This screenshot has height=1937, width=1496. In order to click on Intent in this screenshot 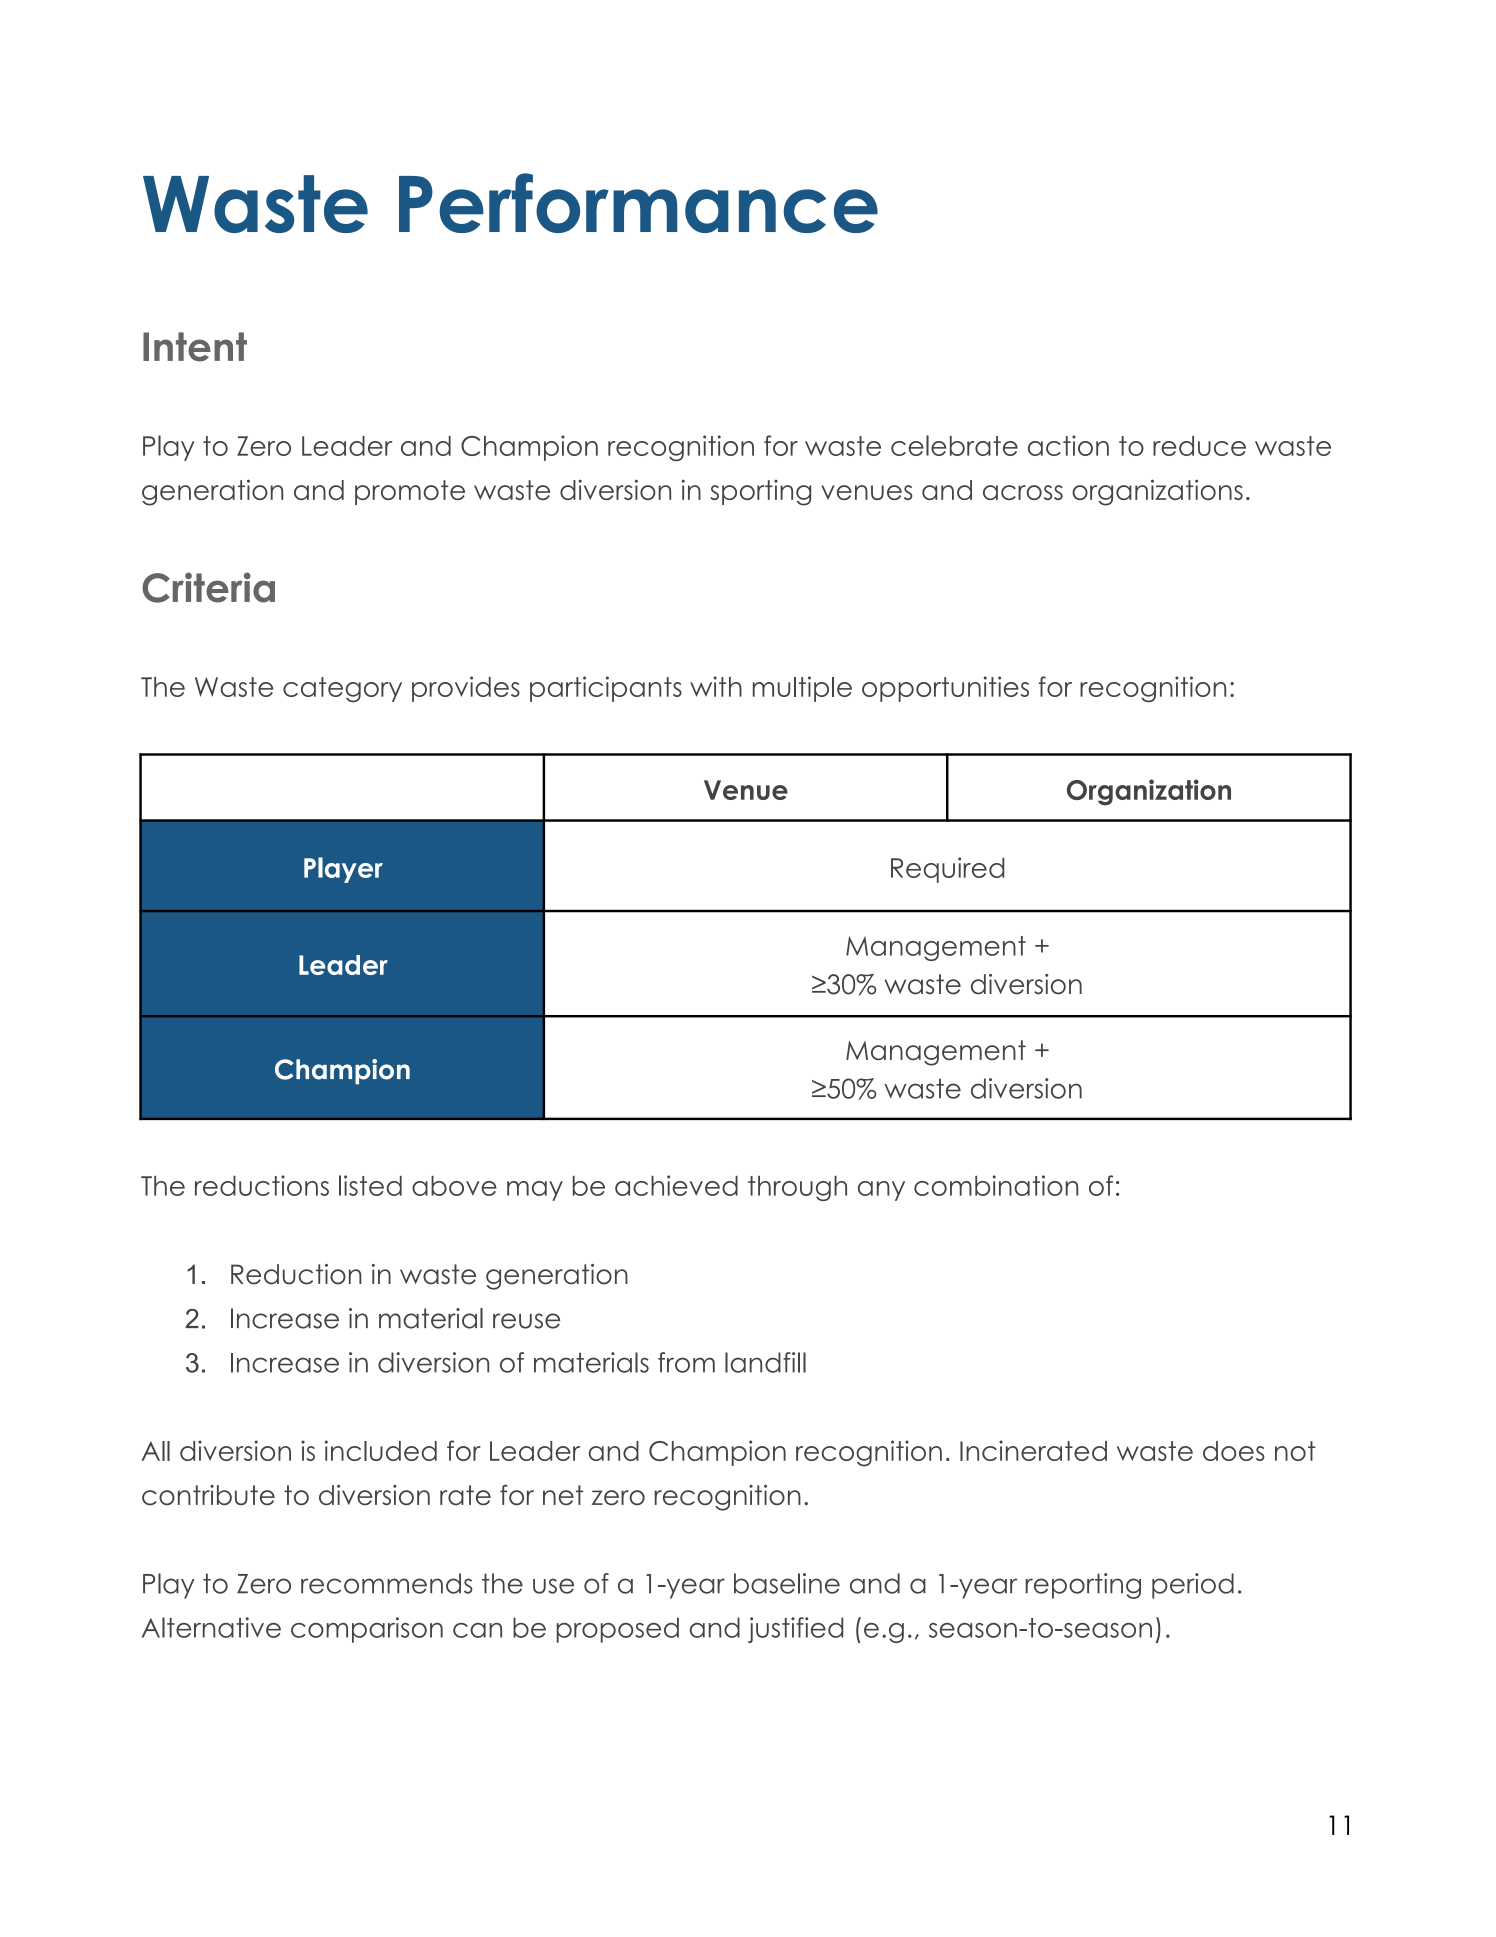, I will do `click(195, 347)`.
